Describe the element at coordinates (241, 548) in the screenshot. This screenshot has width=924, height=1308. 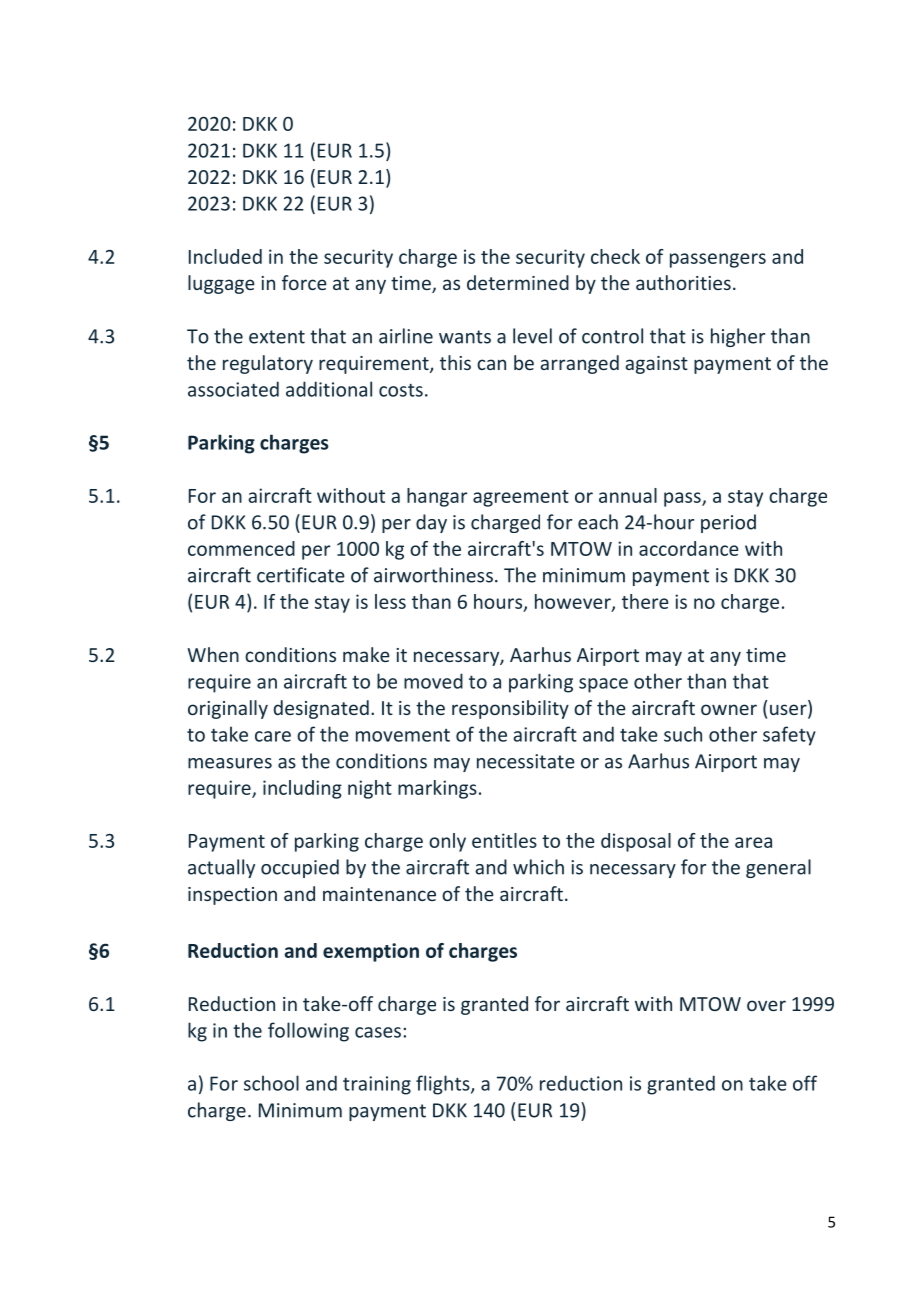
I see `commenced` at that location.
